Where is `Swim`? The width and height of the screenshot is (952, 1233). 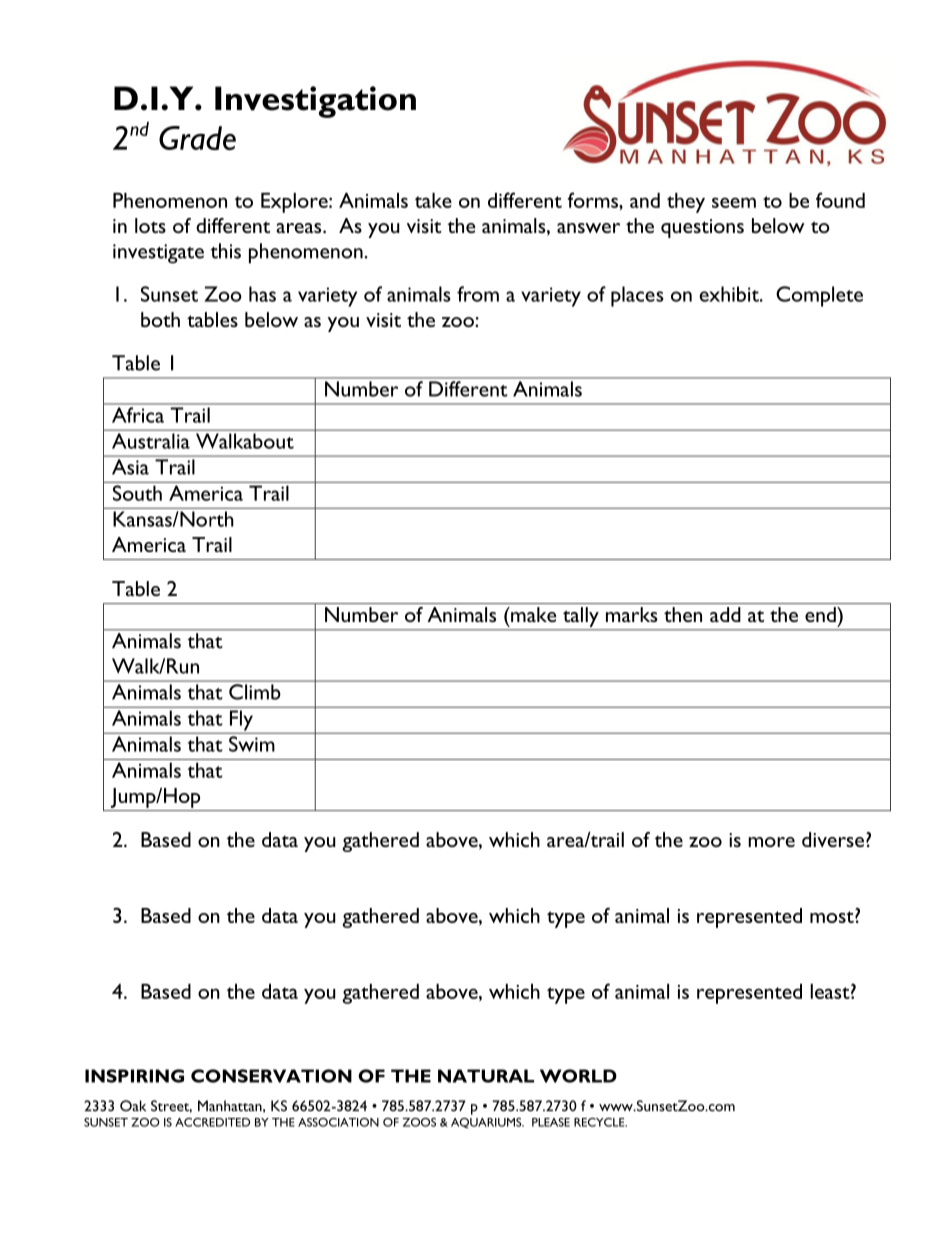
Swim is located at coordinates (252, 744).
